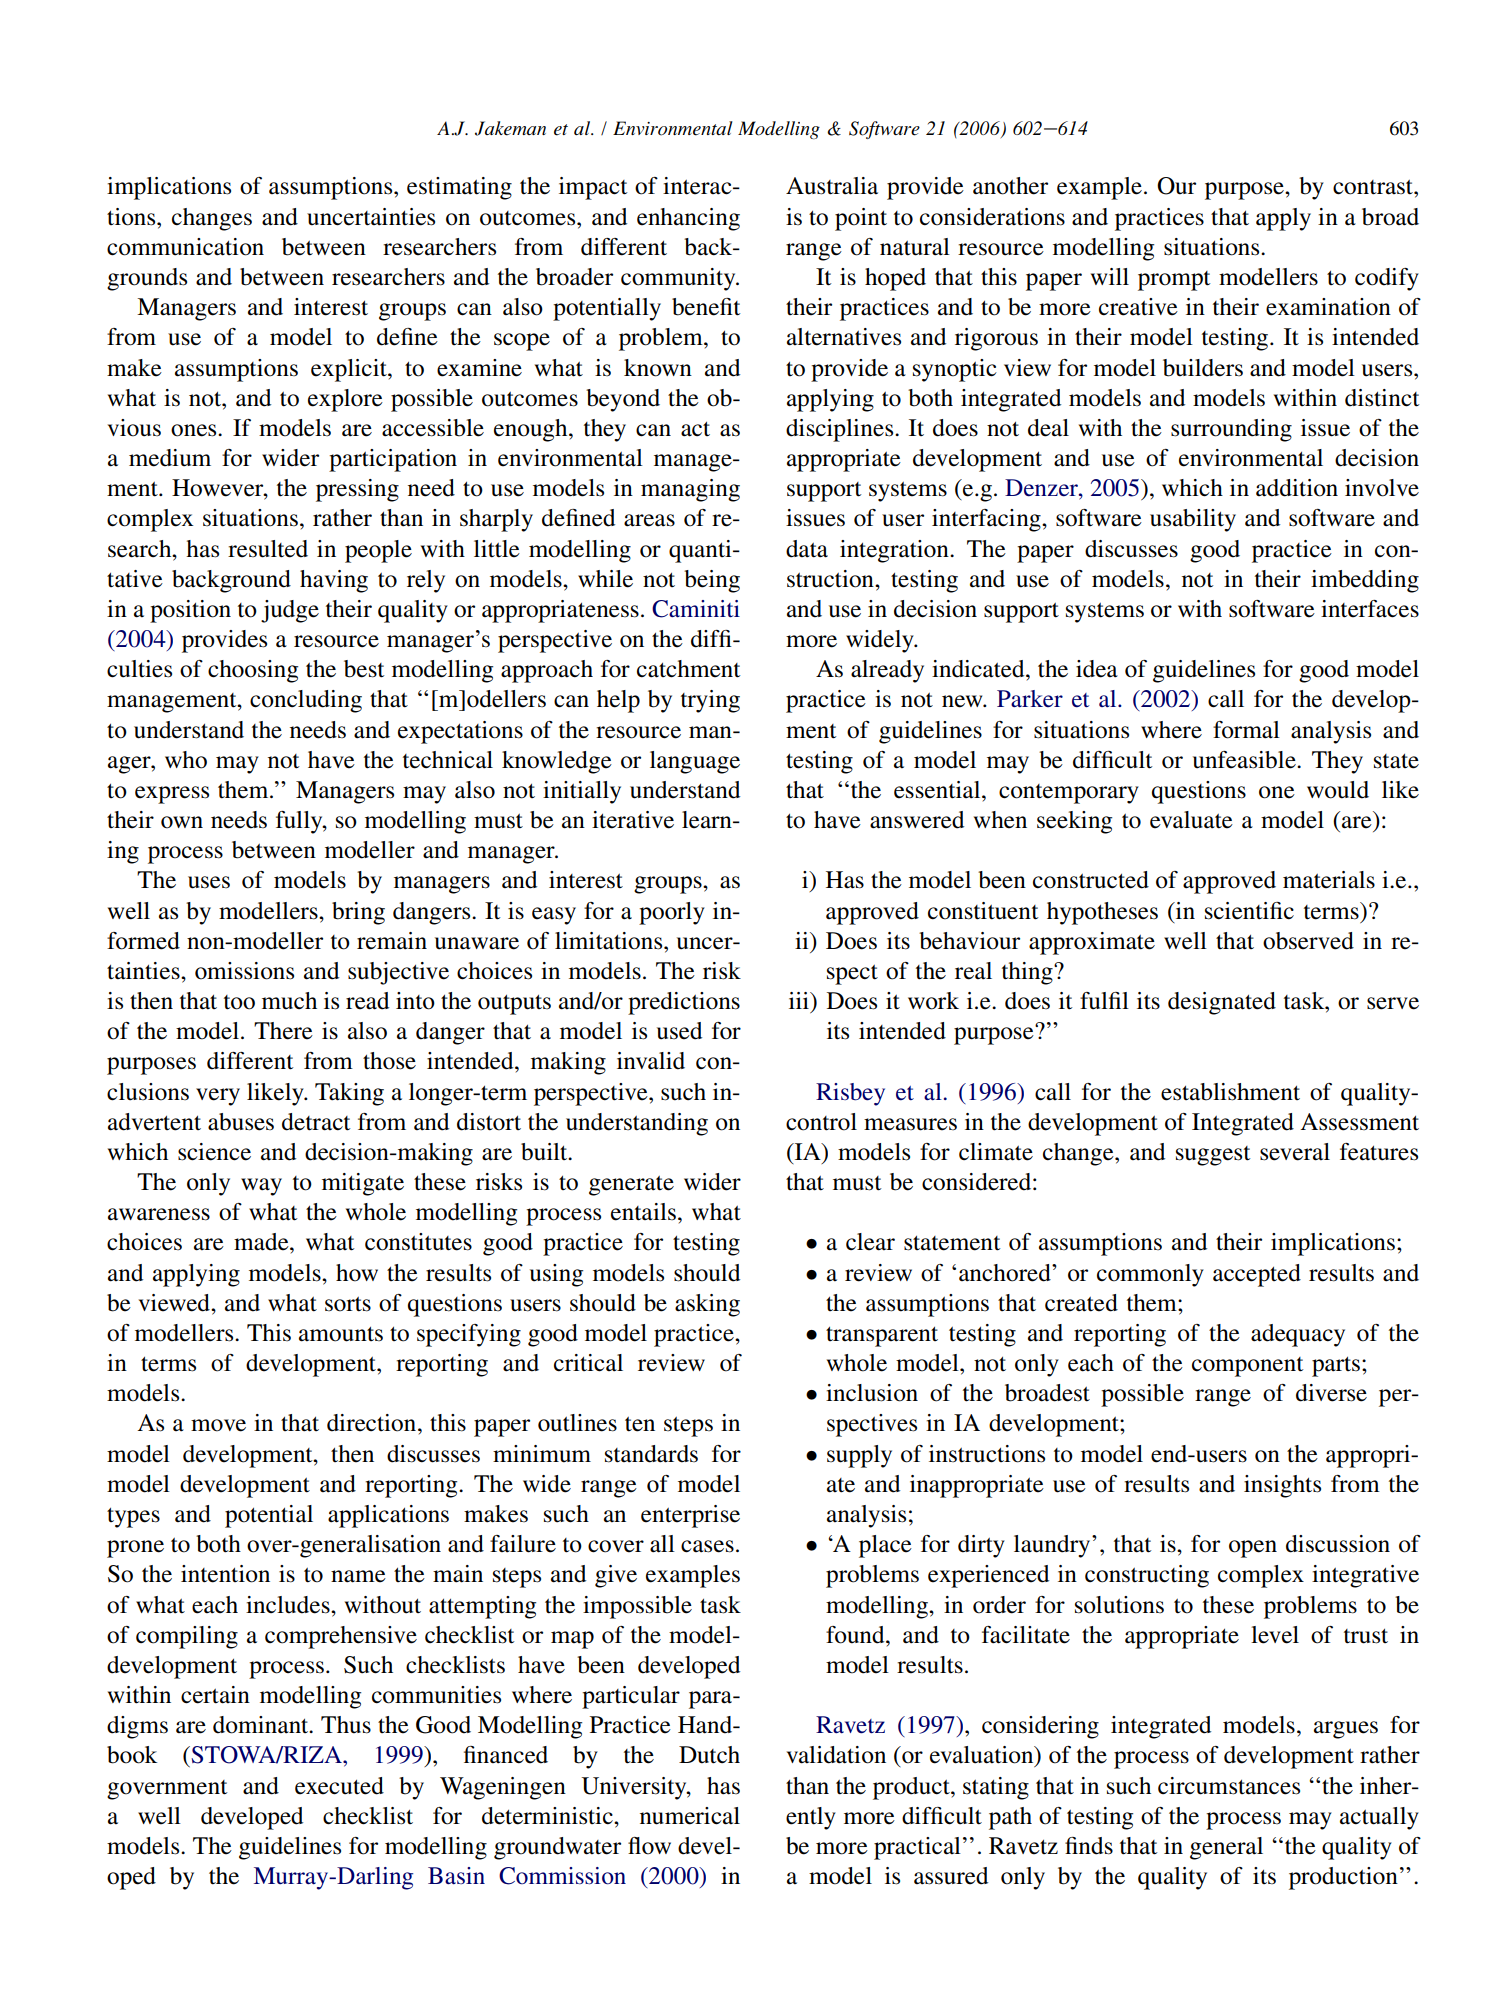 This image has height=2003, width=1502. I want to click on executed, so click(339, 1786).
